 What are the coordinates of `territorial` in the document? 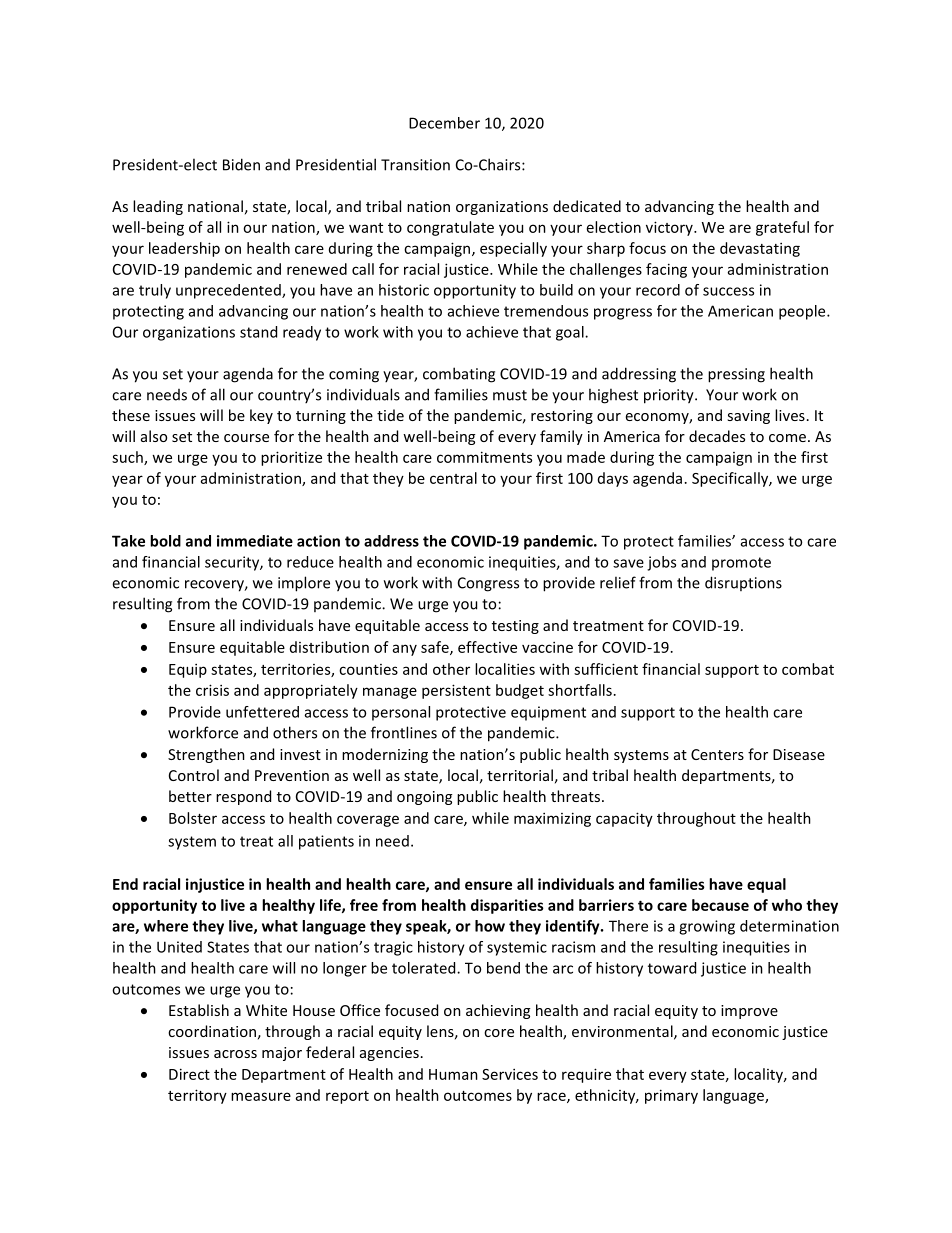 It's located at (520, 775).
